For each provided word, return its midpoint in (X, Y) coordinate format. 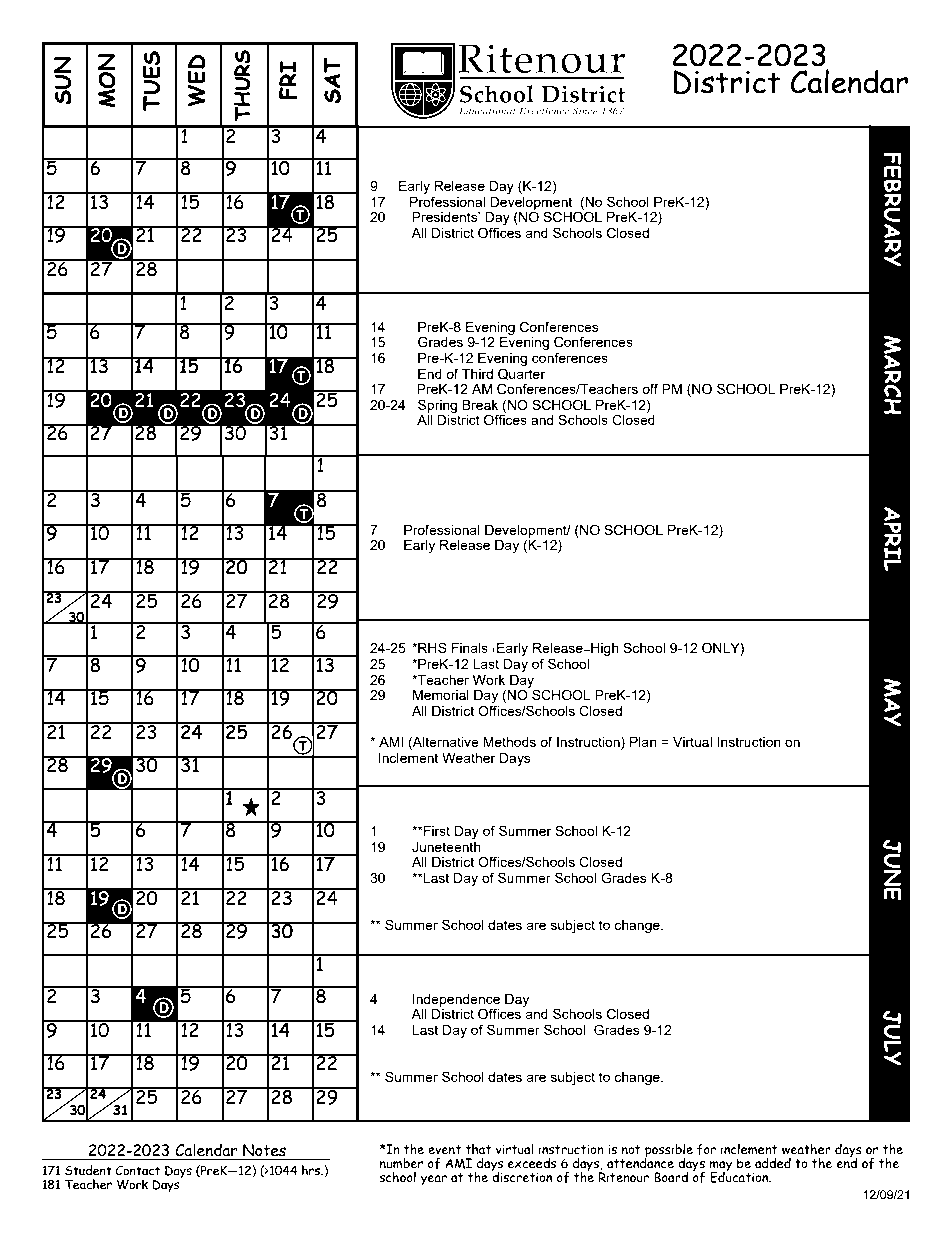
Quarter (521, 374)
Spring (437, 406)
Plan (643, 742)
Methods (509, 742)
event (444, 1149)
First (436, 831)
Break (480, 405)
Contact (137, 1170)
